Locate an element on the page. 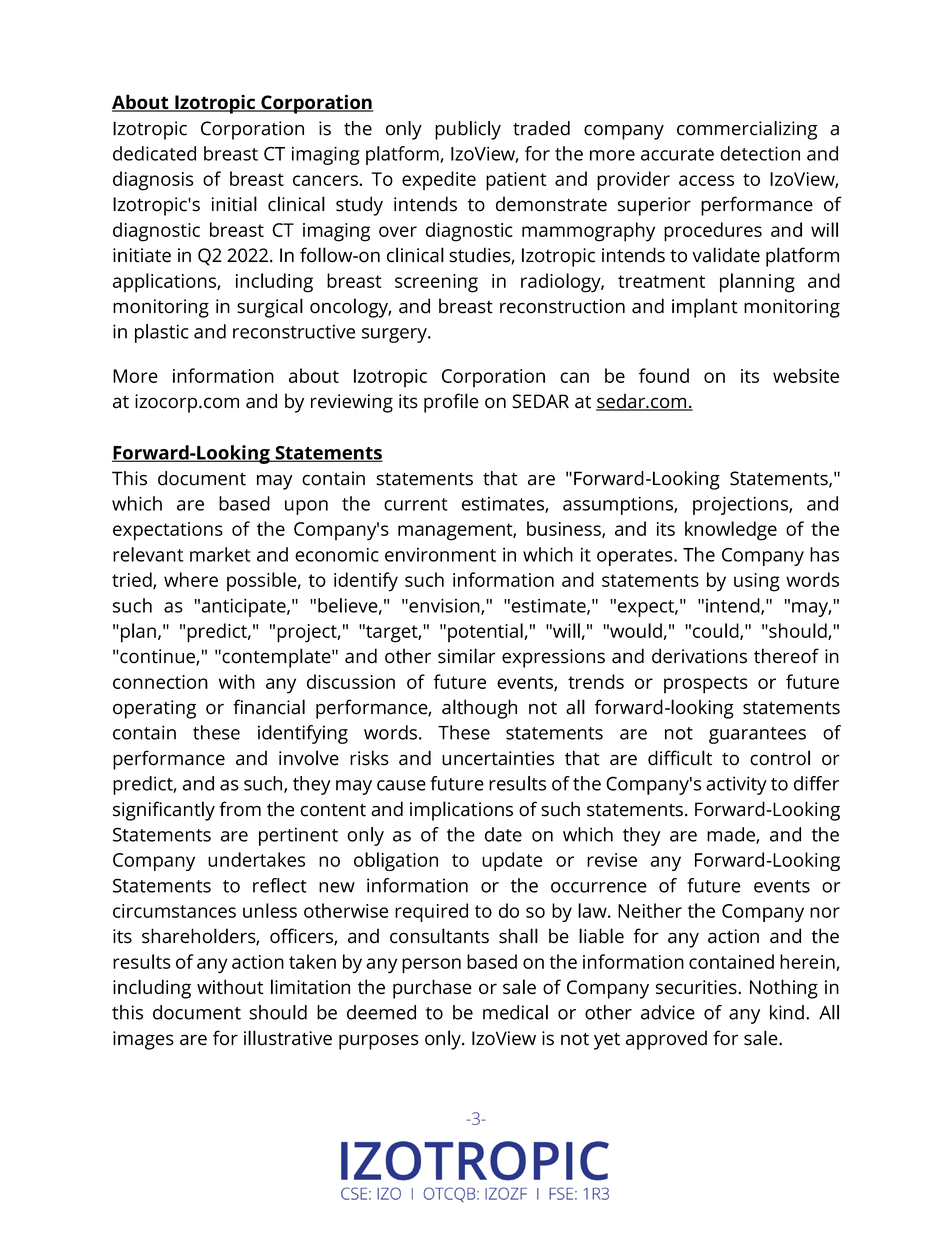 This image has width=952, height=1233. illustrative is located at coordinates (288, 1038).
